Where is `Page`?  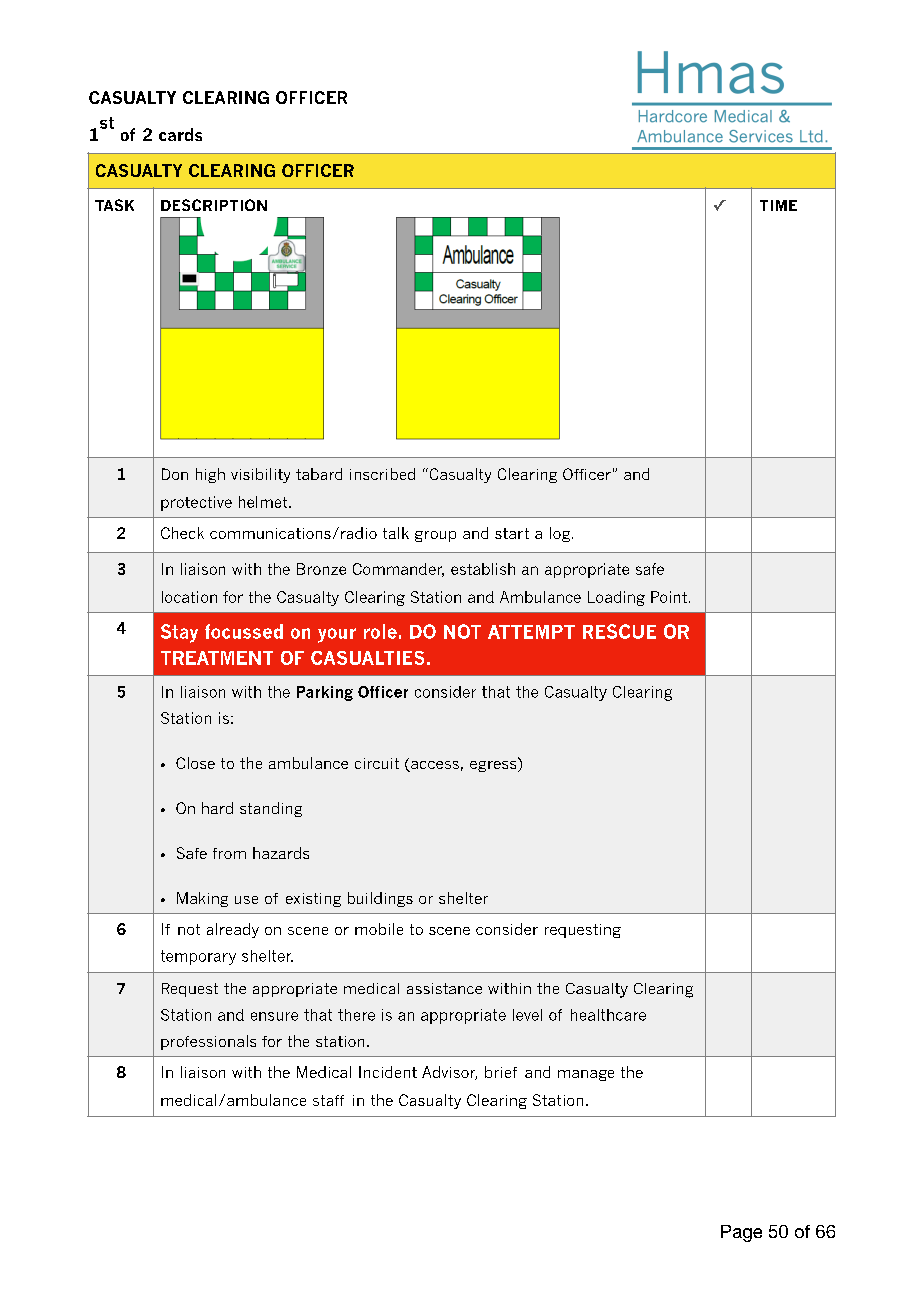
Page is located at coordinates (741, 1233).
